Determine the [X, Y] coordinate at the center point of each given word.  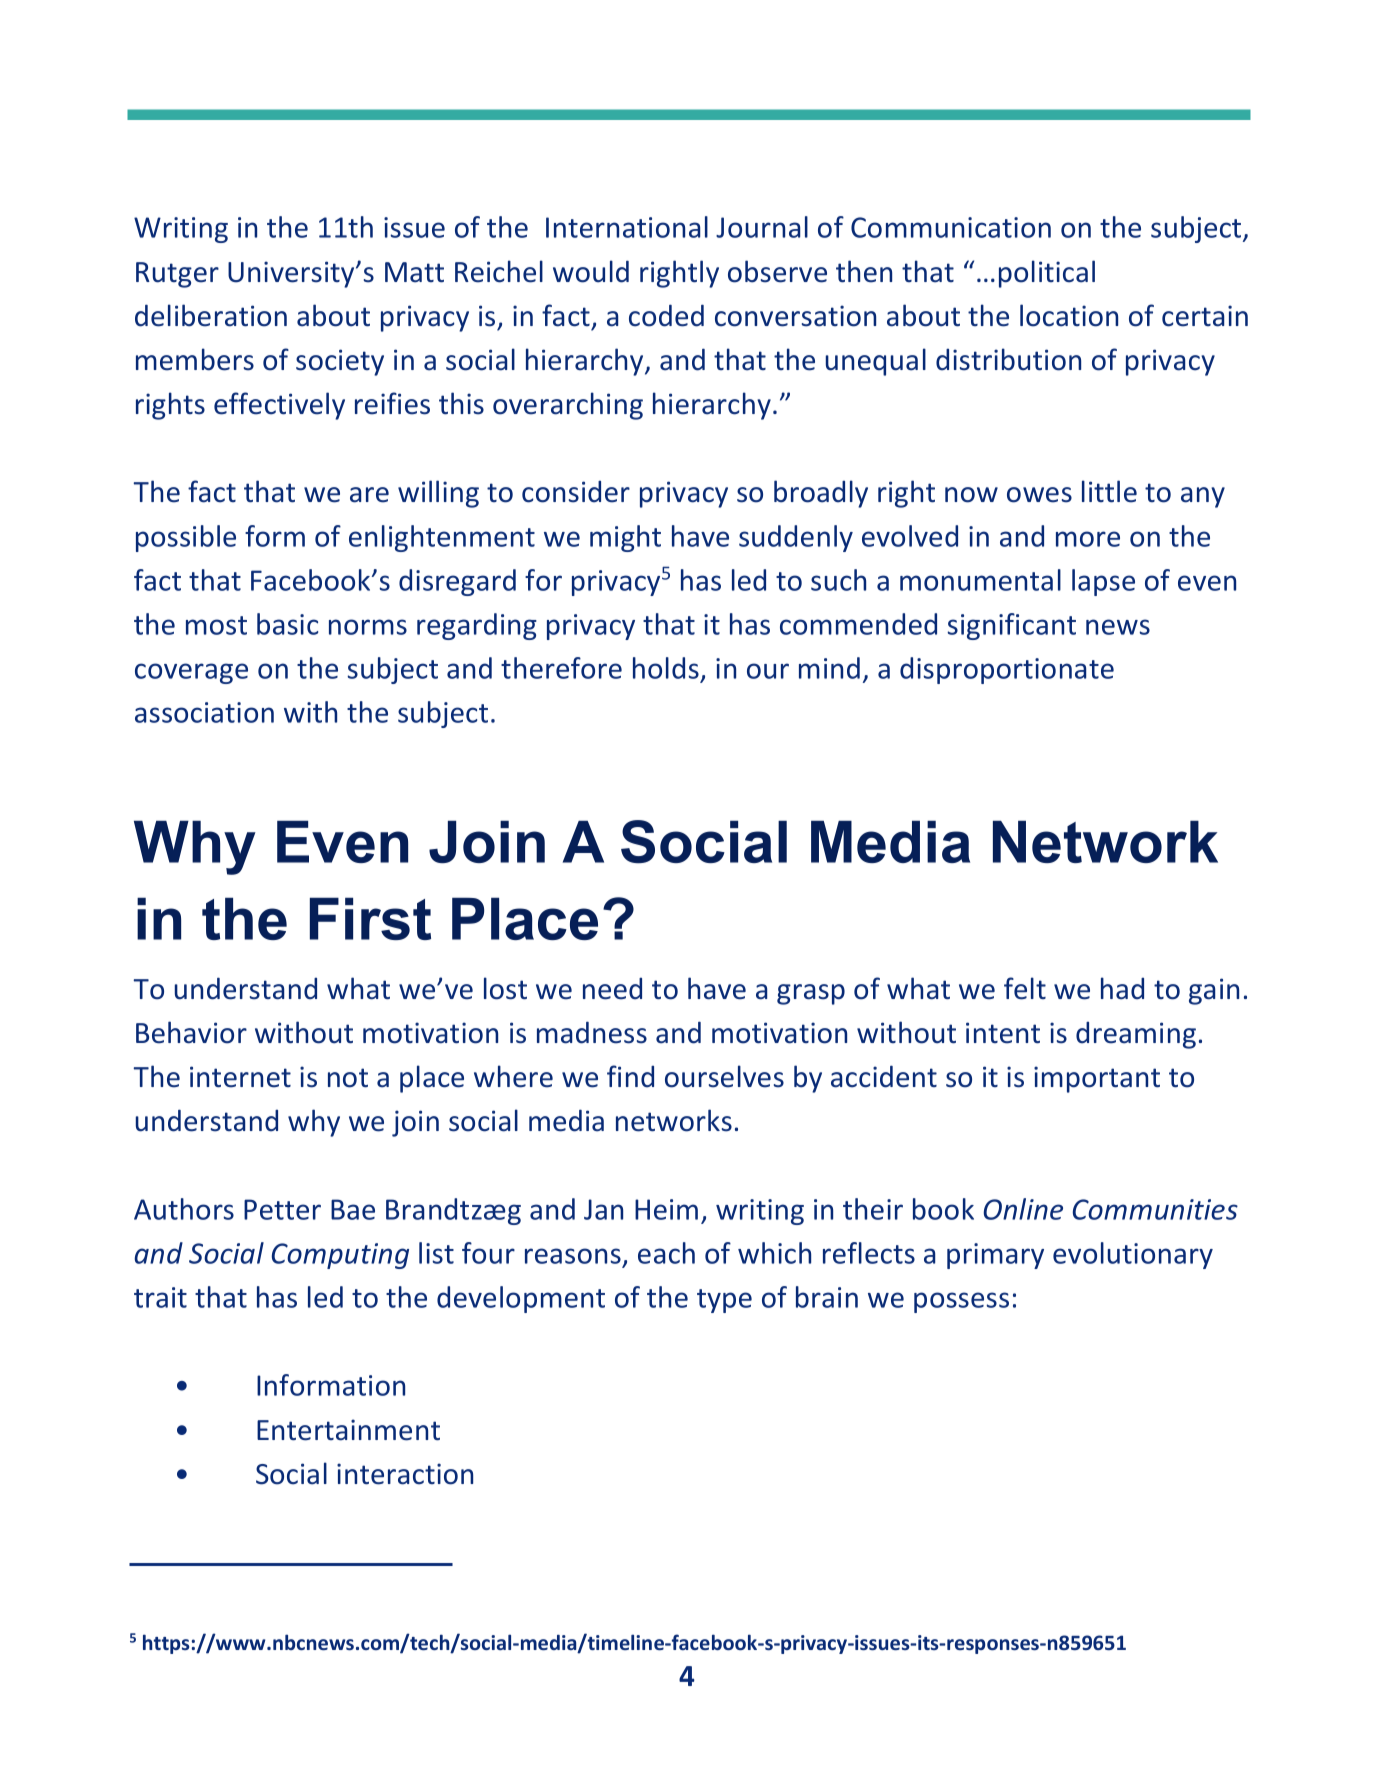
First [370, 918]
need [612, 989]
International [627, 227]
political [1047, 274]
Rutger [177, 275]
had [1122, 988]
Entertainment [348, 1430]
